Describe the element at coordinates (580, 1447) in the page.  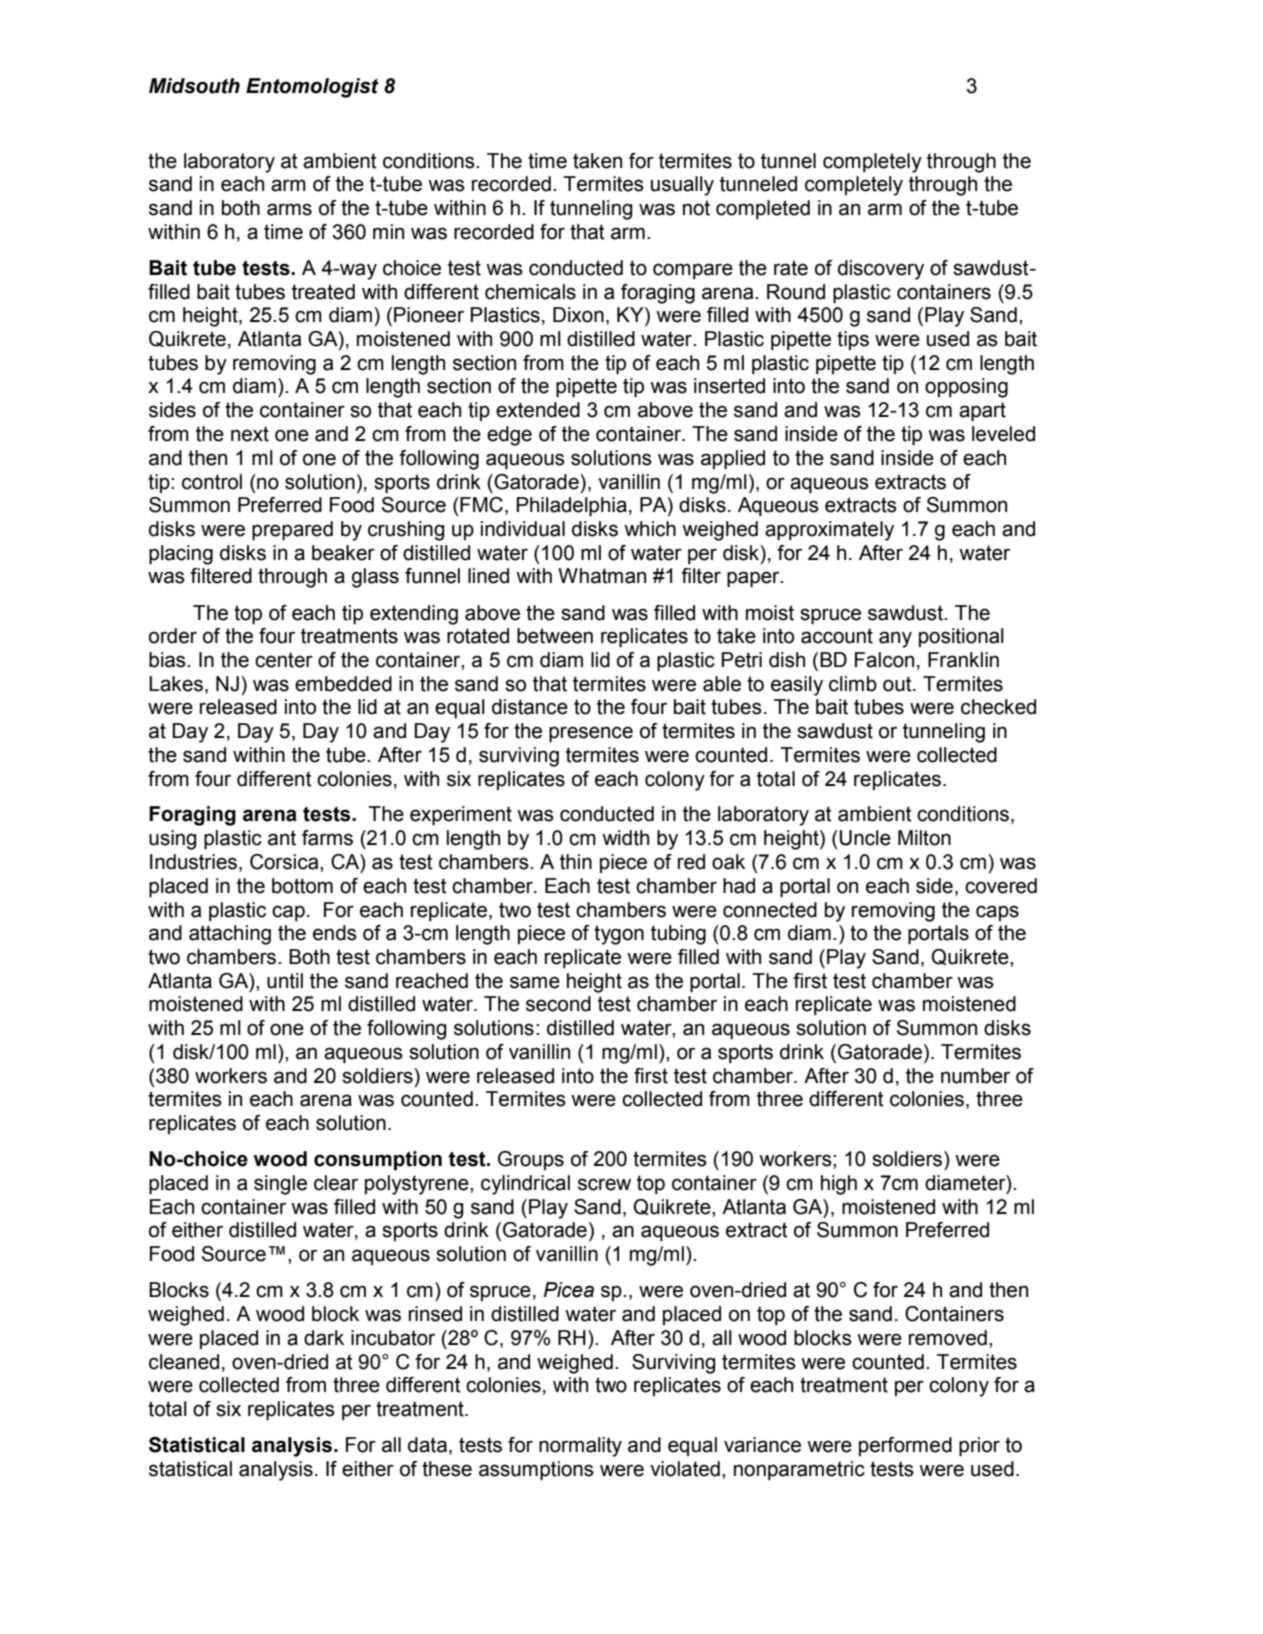
I see `normality` at that location.
